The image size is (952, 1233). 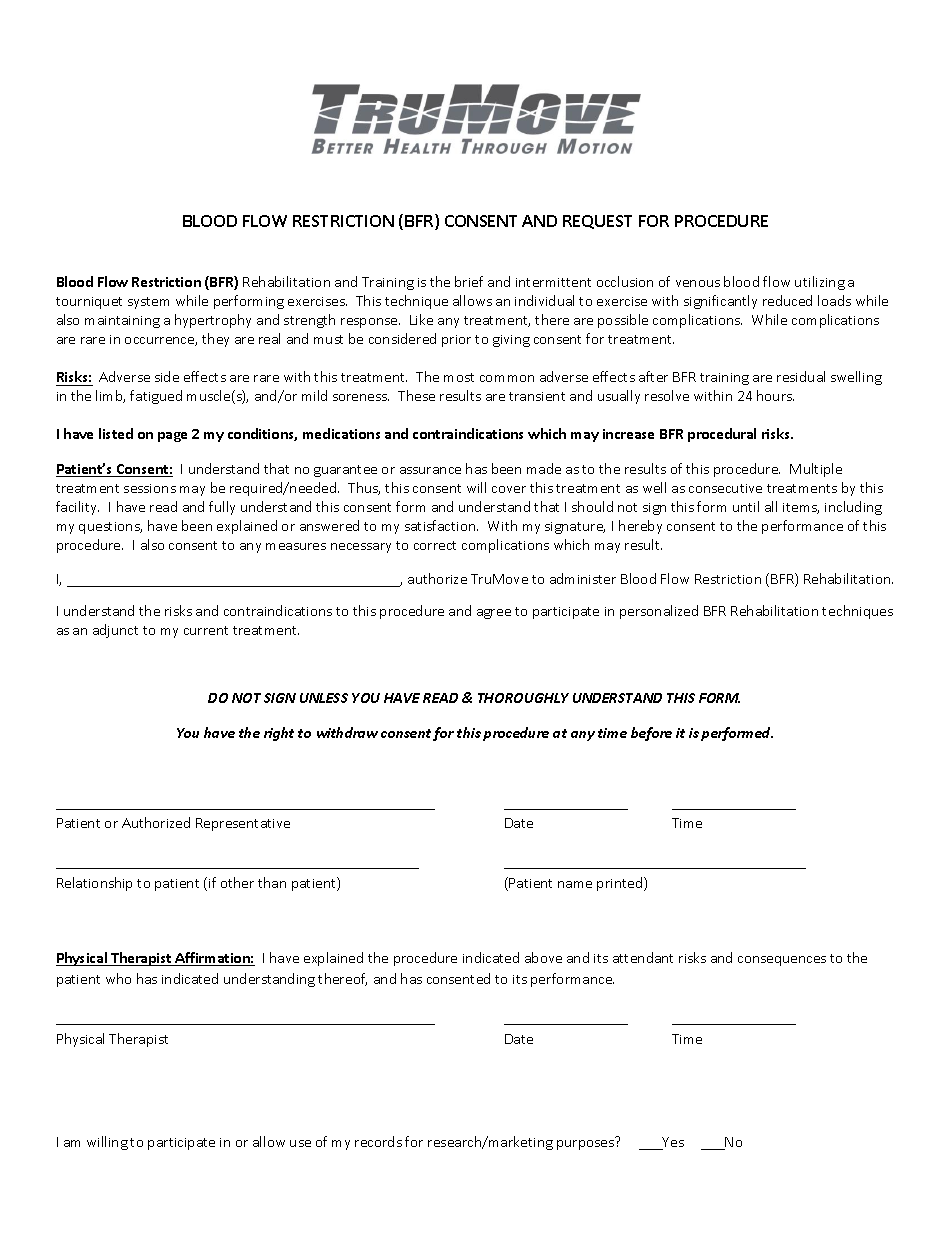 What do you see at coordinates (148, 303) in the screenshot?
I see `system` at bounding box center [148, 303].
